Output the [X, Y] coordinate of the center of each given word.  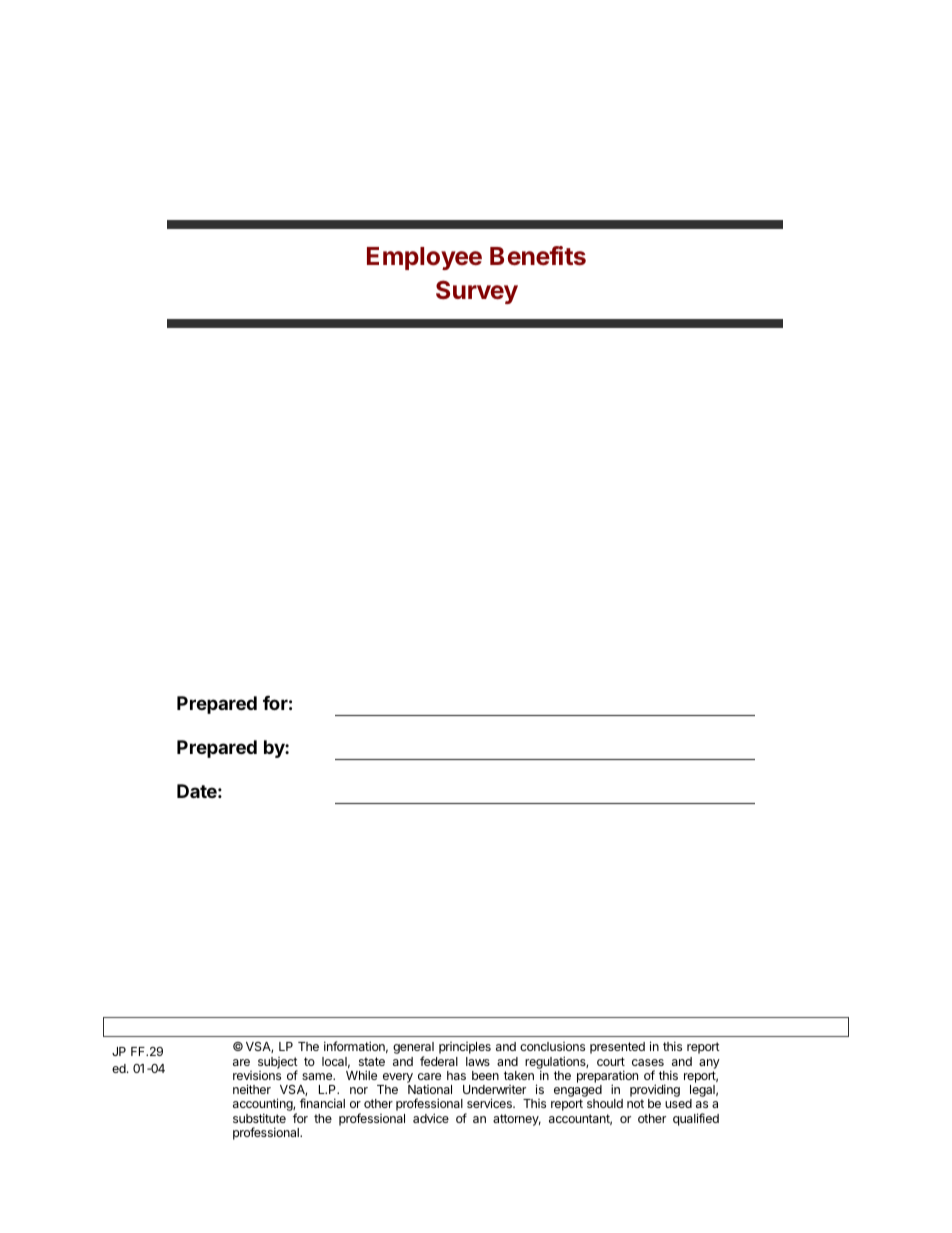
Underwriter [494, 1089]
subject [278, 1064]
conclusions [552, 1046]
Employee [424, 258]
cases [648, 1062]
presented [617, 1048]
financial [322, 1103]
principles [465, 1048]
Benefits [538, 256]
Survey [477, 292]
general [413, 1049]
